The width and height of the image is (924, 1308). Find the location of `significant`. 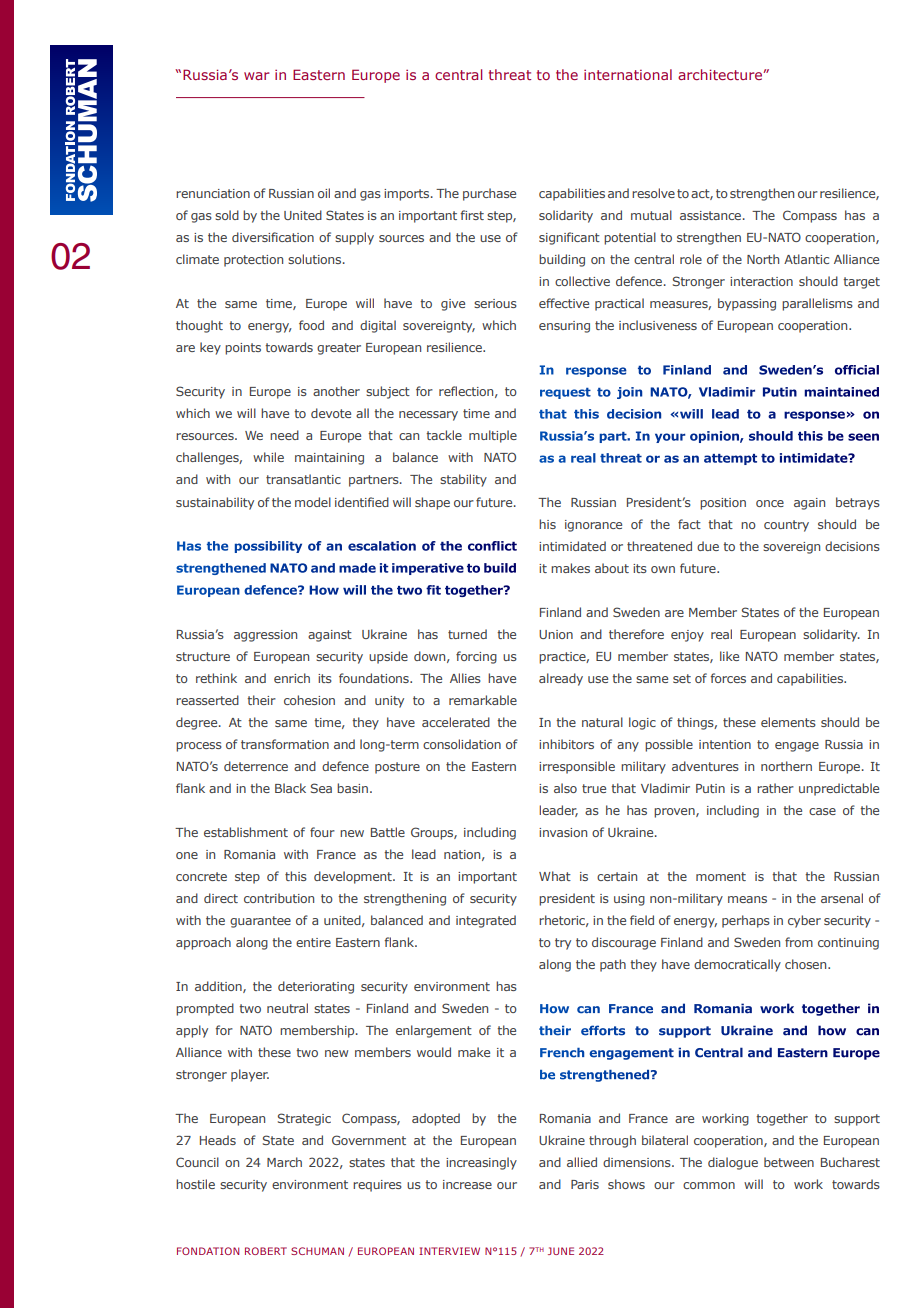

significant is located at coordinates (569, 238).
